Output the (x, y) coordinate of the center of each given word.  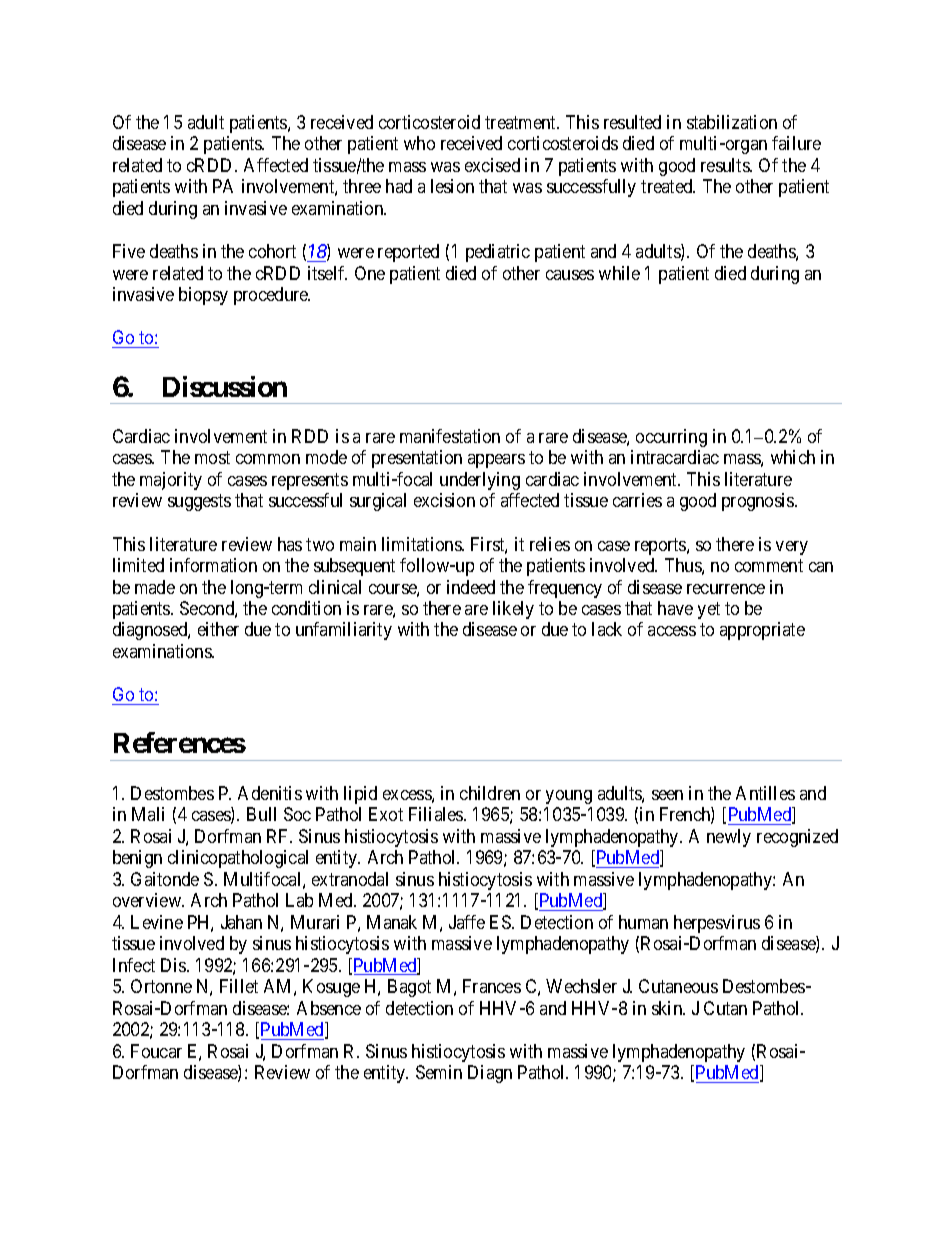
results (726, 165)
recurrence (726, 589)
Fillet (239, 986)
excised (492, 165)
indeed (471, 587)
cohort (272, 251)
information (213, 565)
